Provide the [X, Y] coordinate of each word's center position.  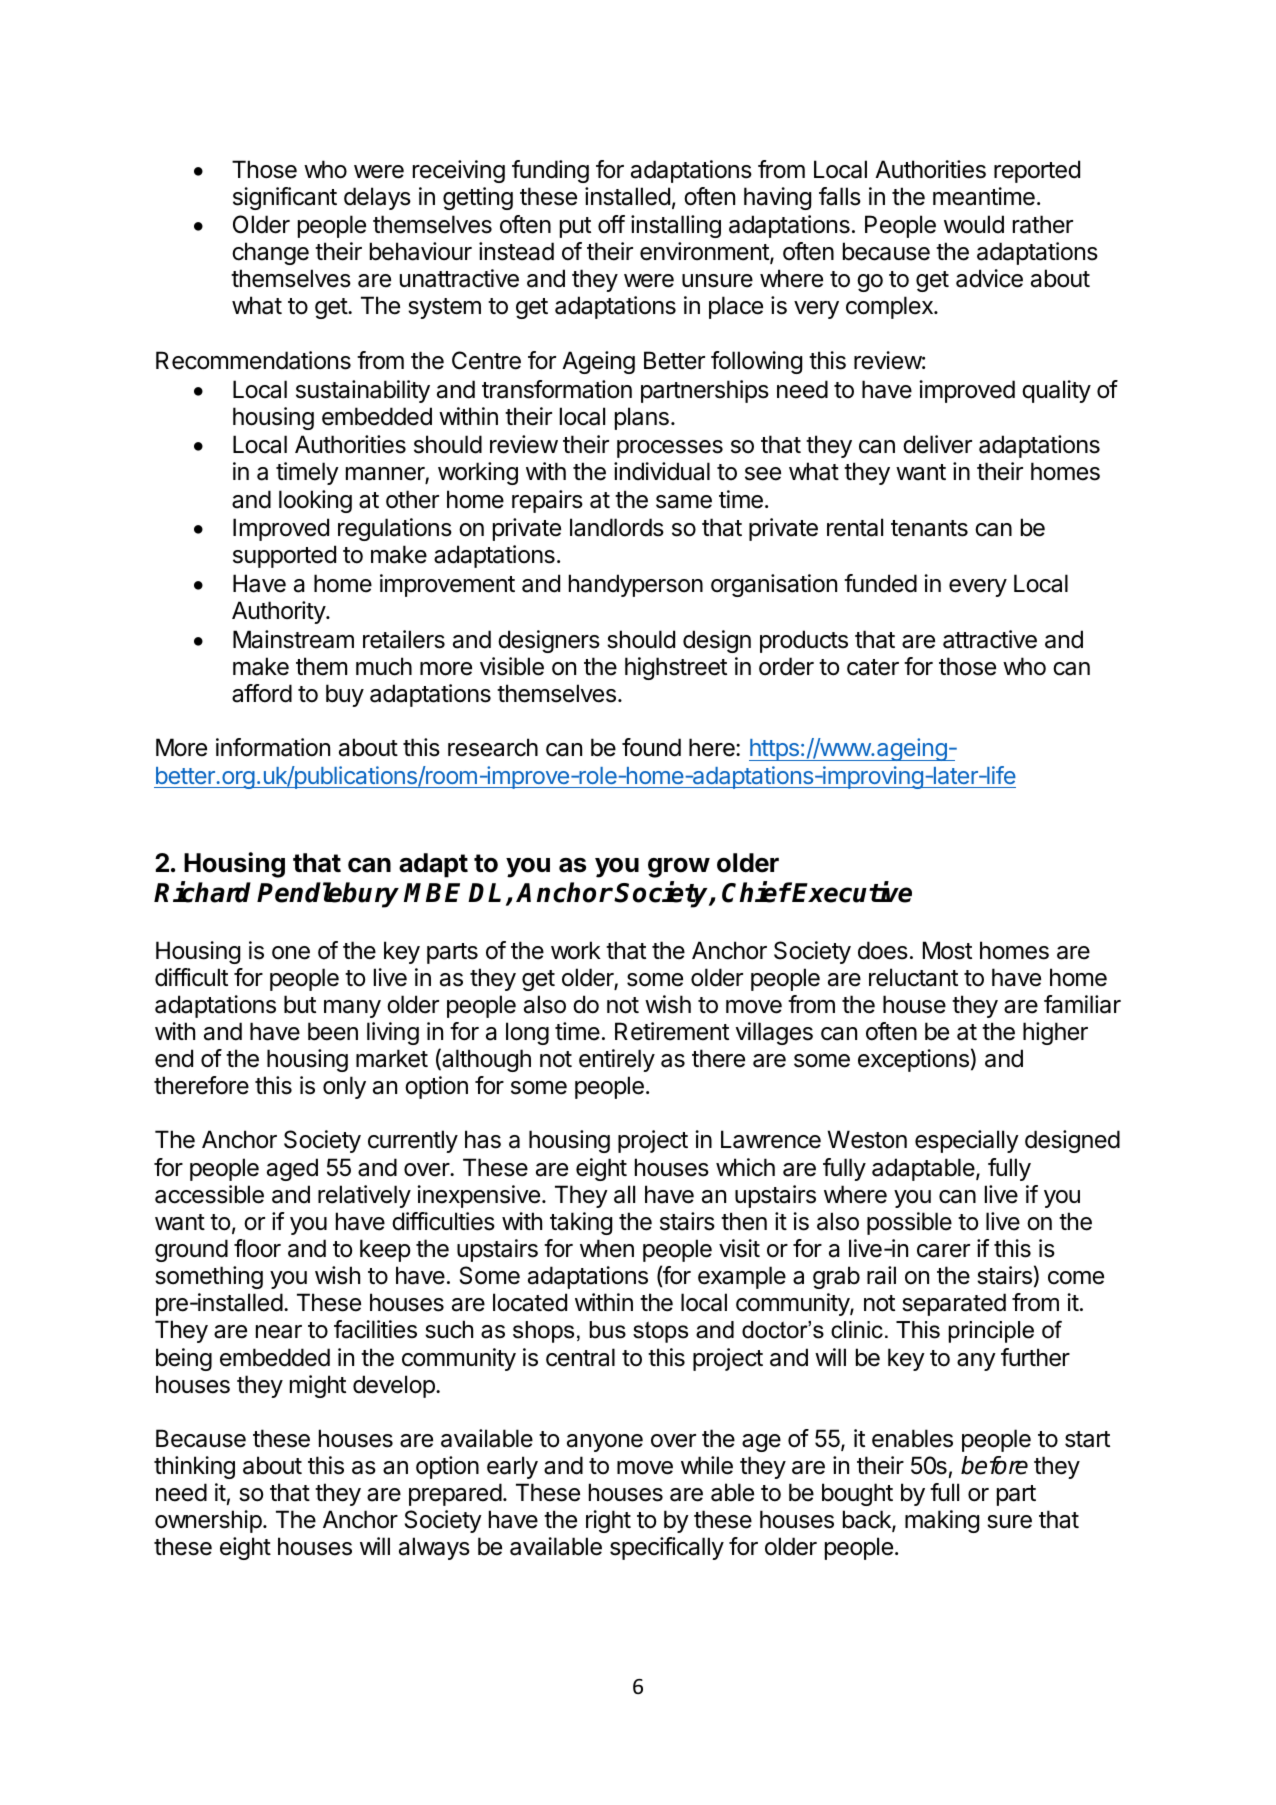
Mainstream [293, 639]
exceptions [913, 1060]
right [608, 1521]
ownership [208, 1521]
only [344, 1087]
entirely [617, 1060]
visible [512, 666]
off [611, 224]
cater [873, 667]
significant [285, 198]
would [974, 224]
